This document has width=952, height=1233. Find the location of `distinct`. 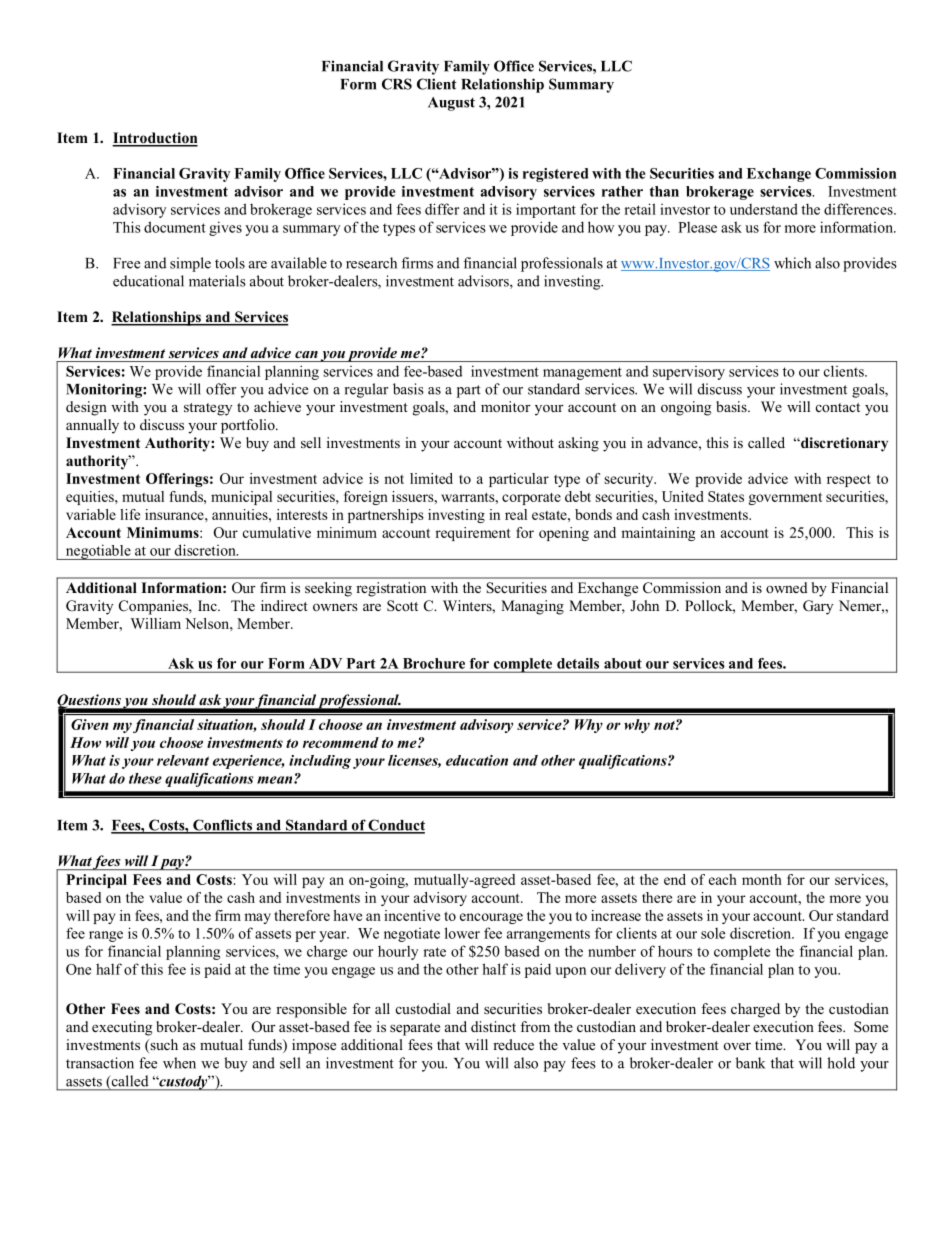

distinct is located at coordinates (493, 1026).
